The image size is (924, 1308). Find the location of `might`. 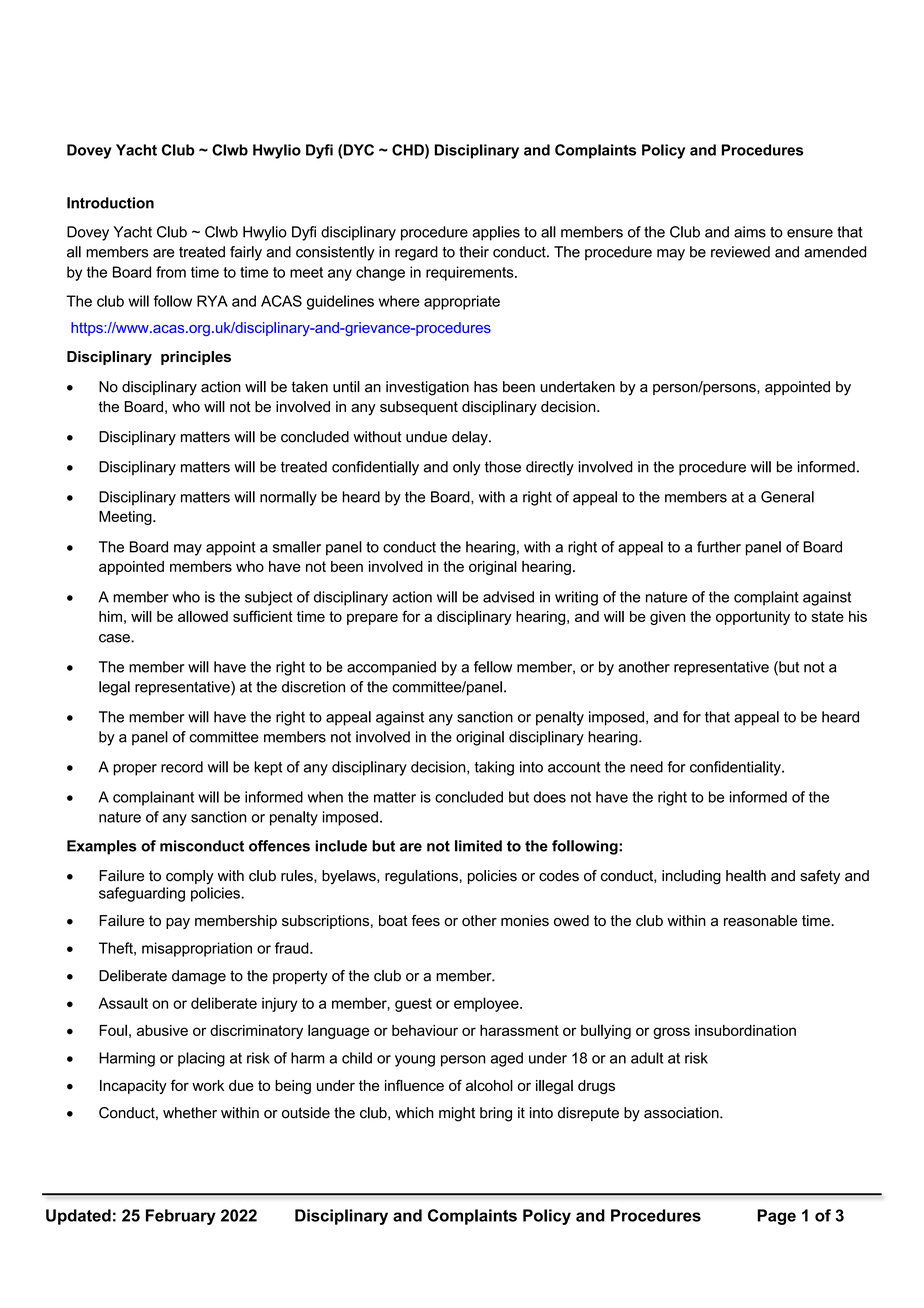

might is located at coordinates (457, 1114).
